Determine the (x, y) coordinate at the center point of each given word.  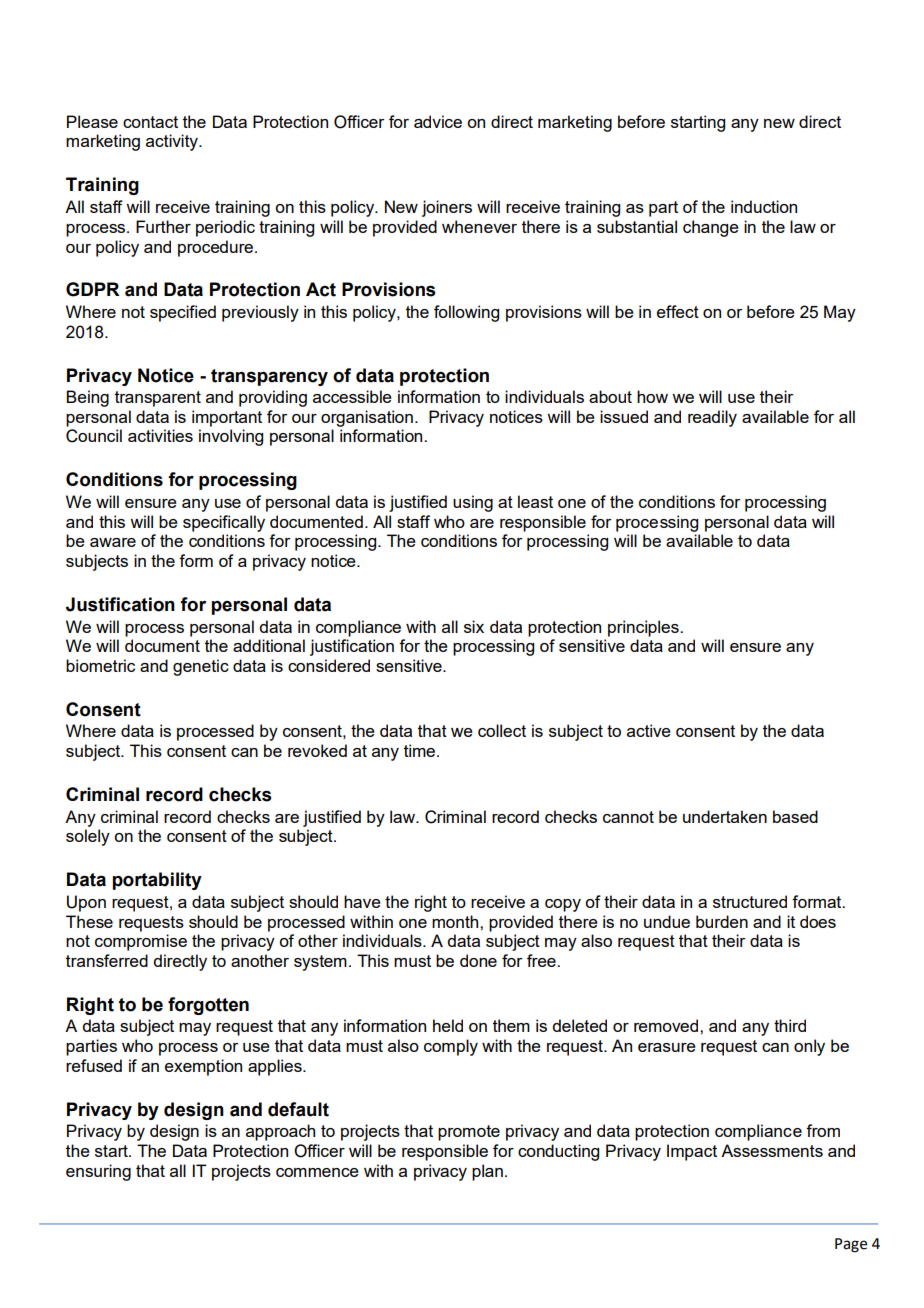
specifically (224, 523)
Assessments (772, 1150)
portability (157, 881)
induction (764, 206)
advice (438, 121)
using (473, 503)
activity (173, 142)
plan (487, 1172)
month (456, 921)
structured (750, 901)
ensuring (98, 1172)
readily (712, 418)
